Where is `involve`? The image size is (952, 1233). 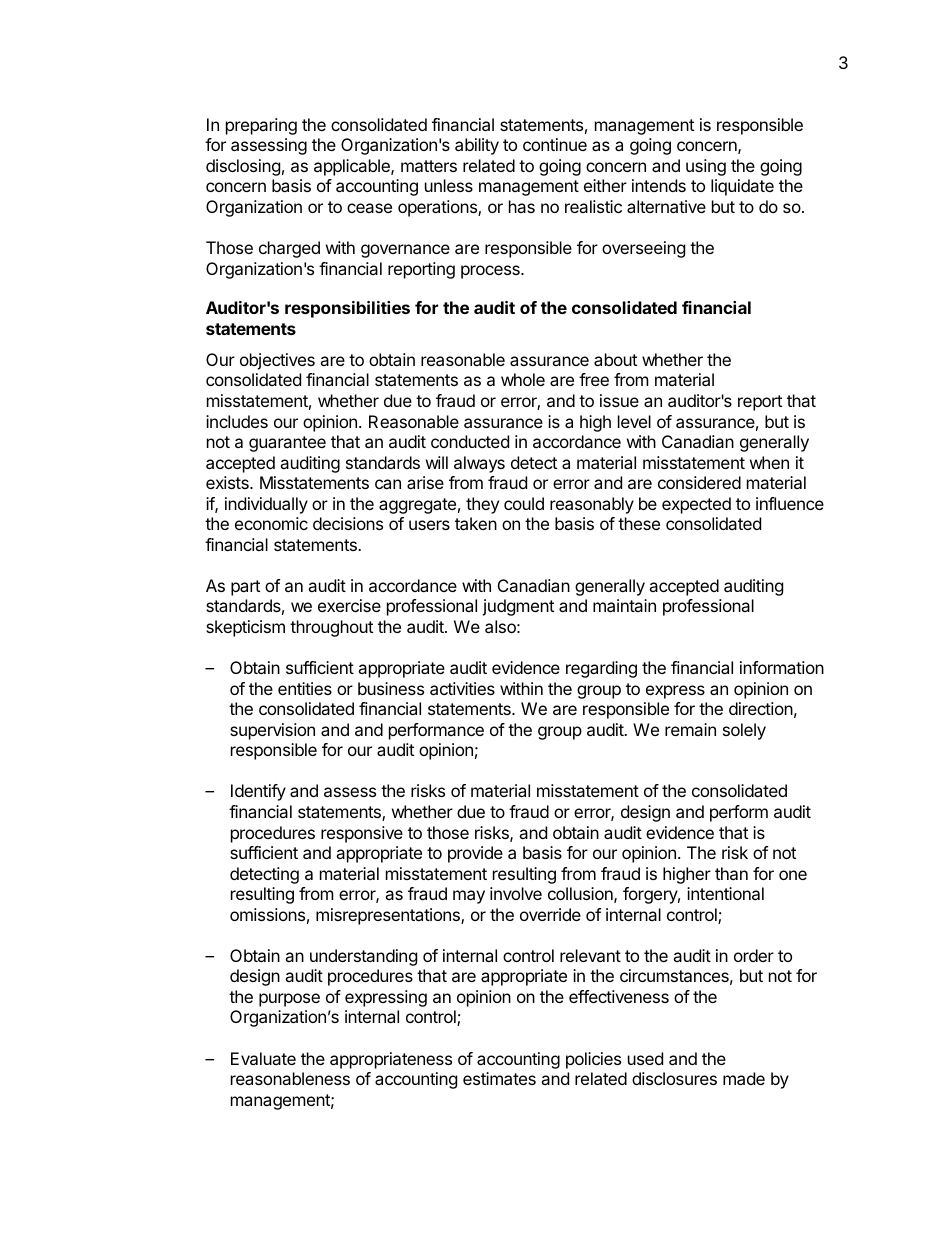 involve is located at coordinates (516, 893).
